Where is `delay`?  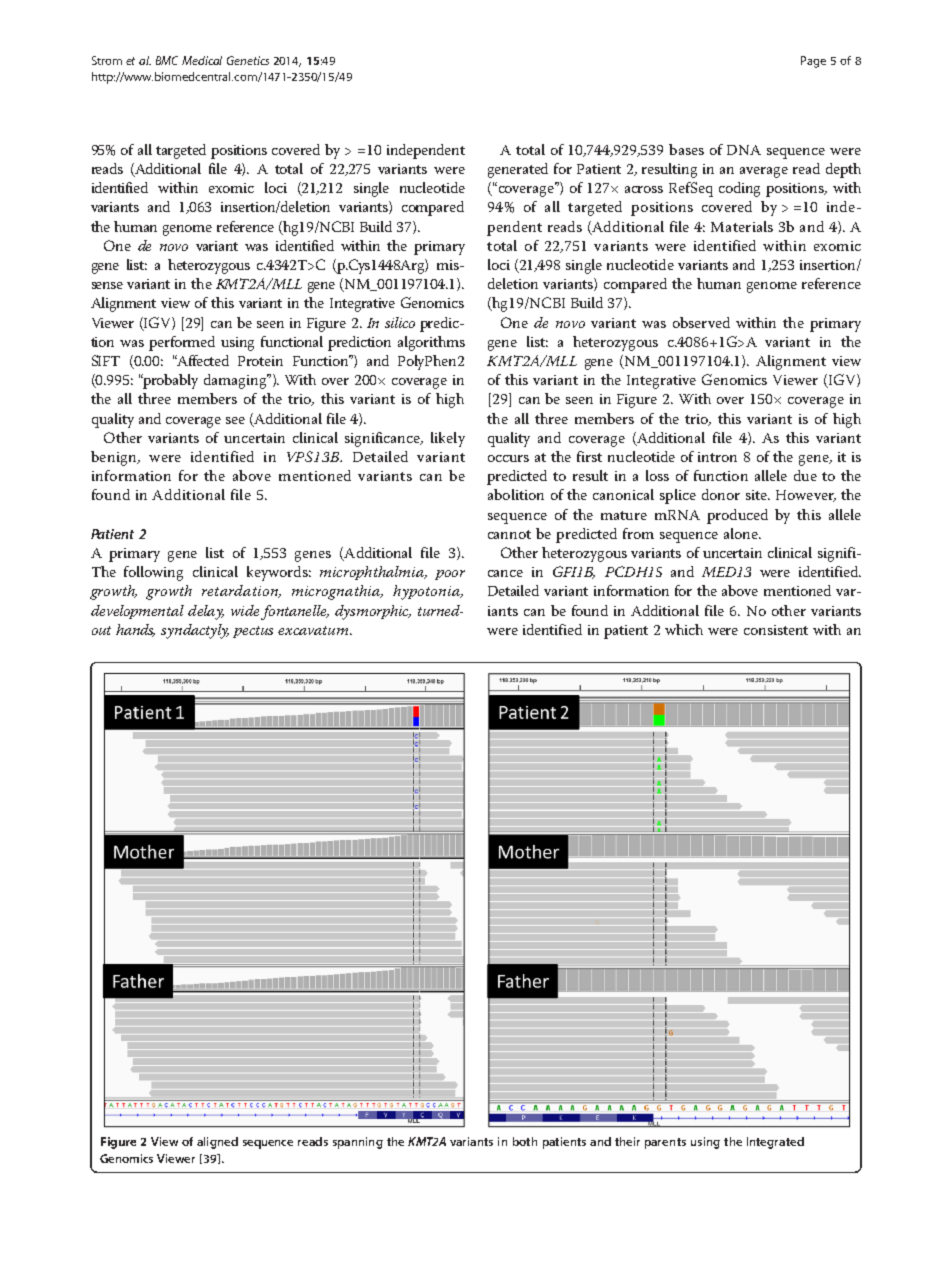
delay is located at coordinates (206, 612).
